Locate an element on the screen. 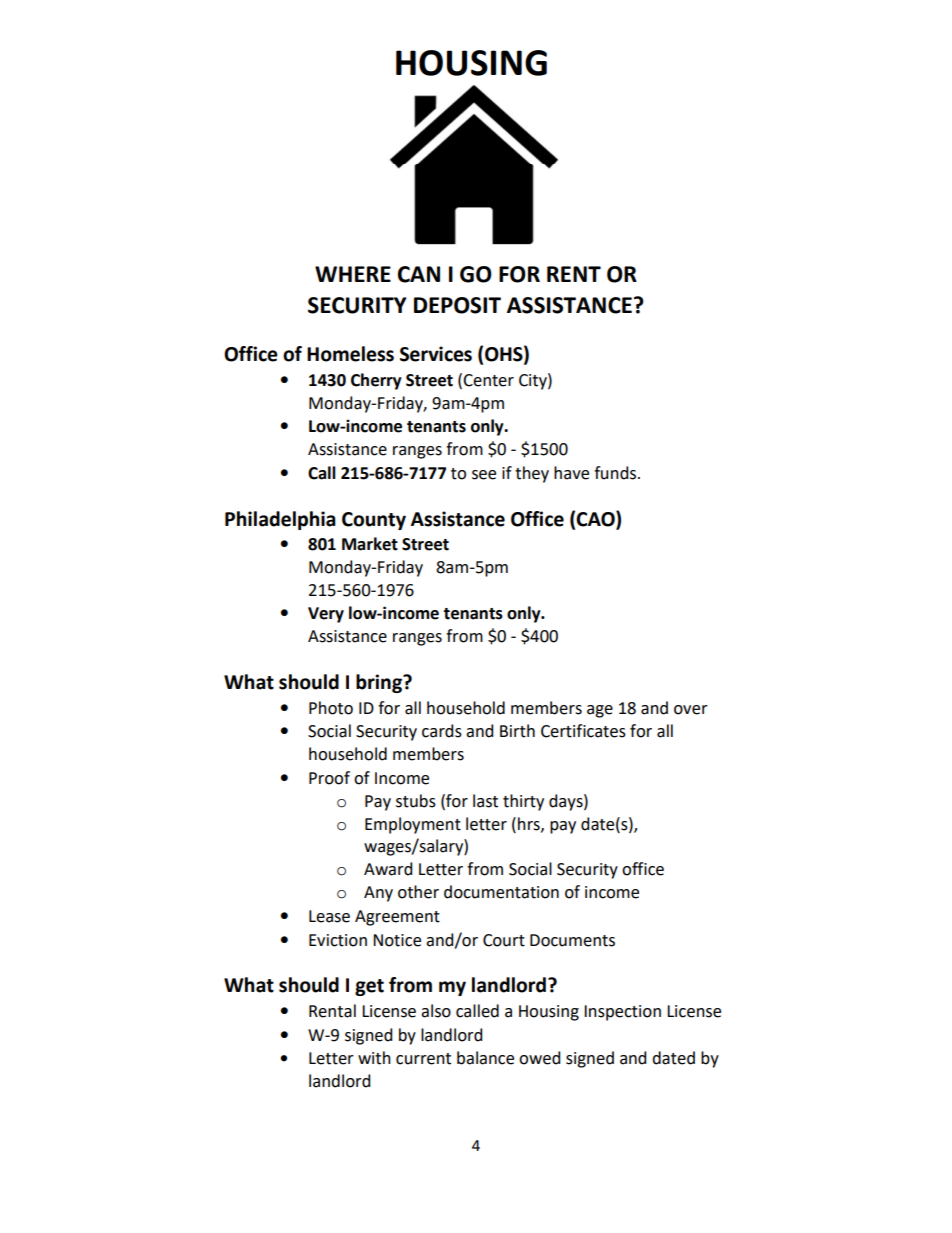  Certificates is located at coordinates (583, 731).
